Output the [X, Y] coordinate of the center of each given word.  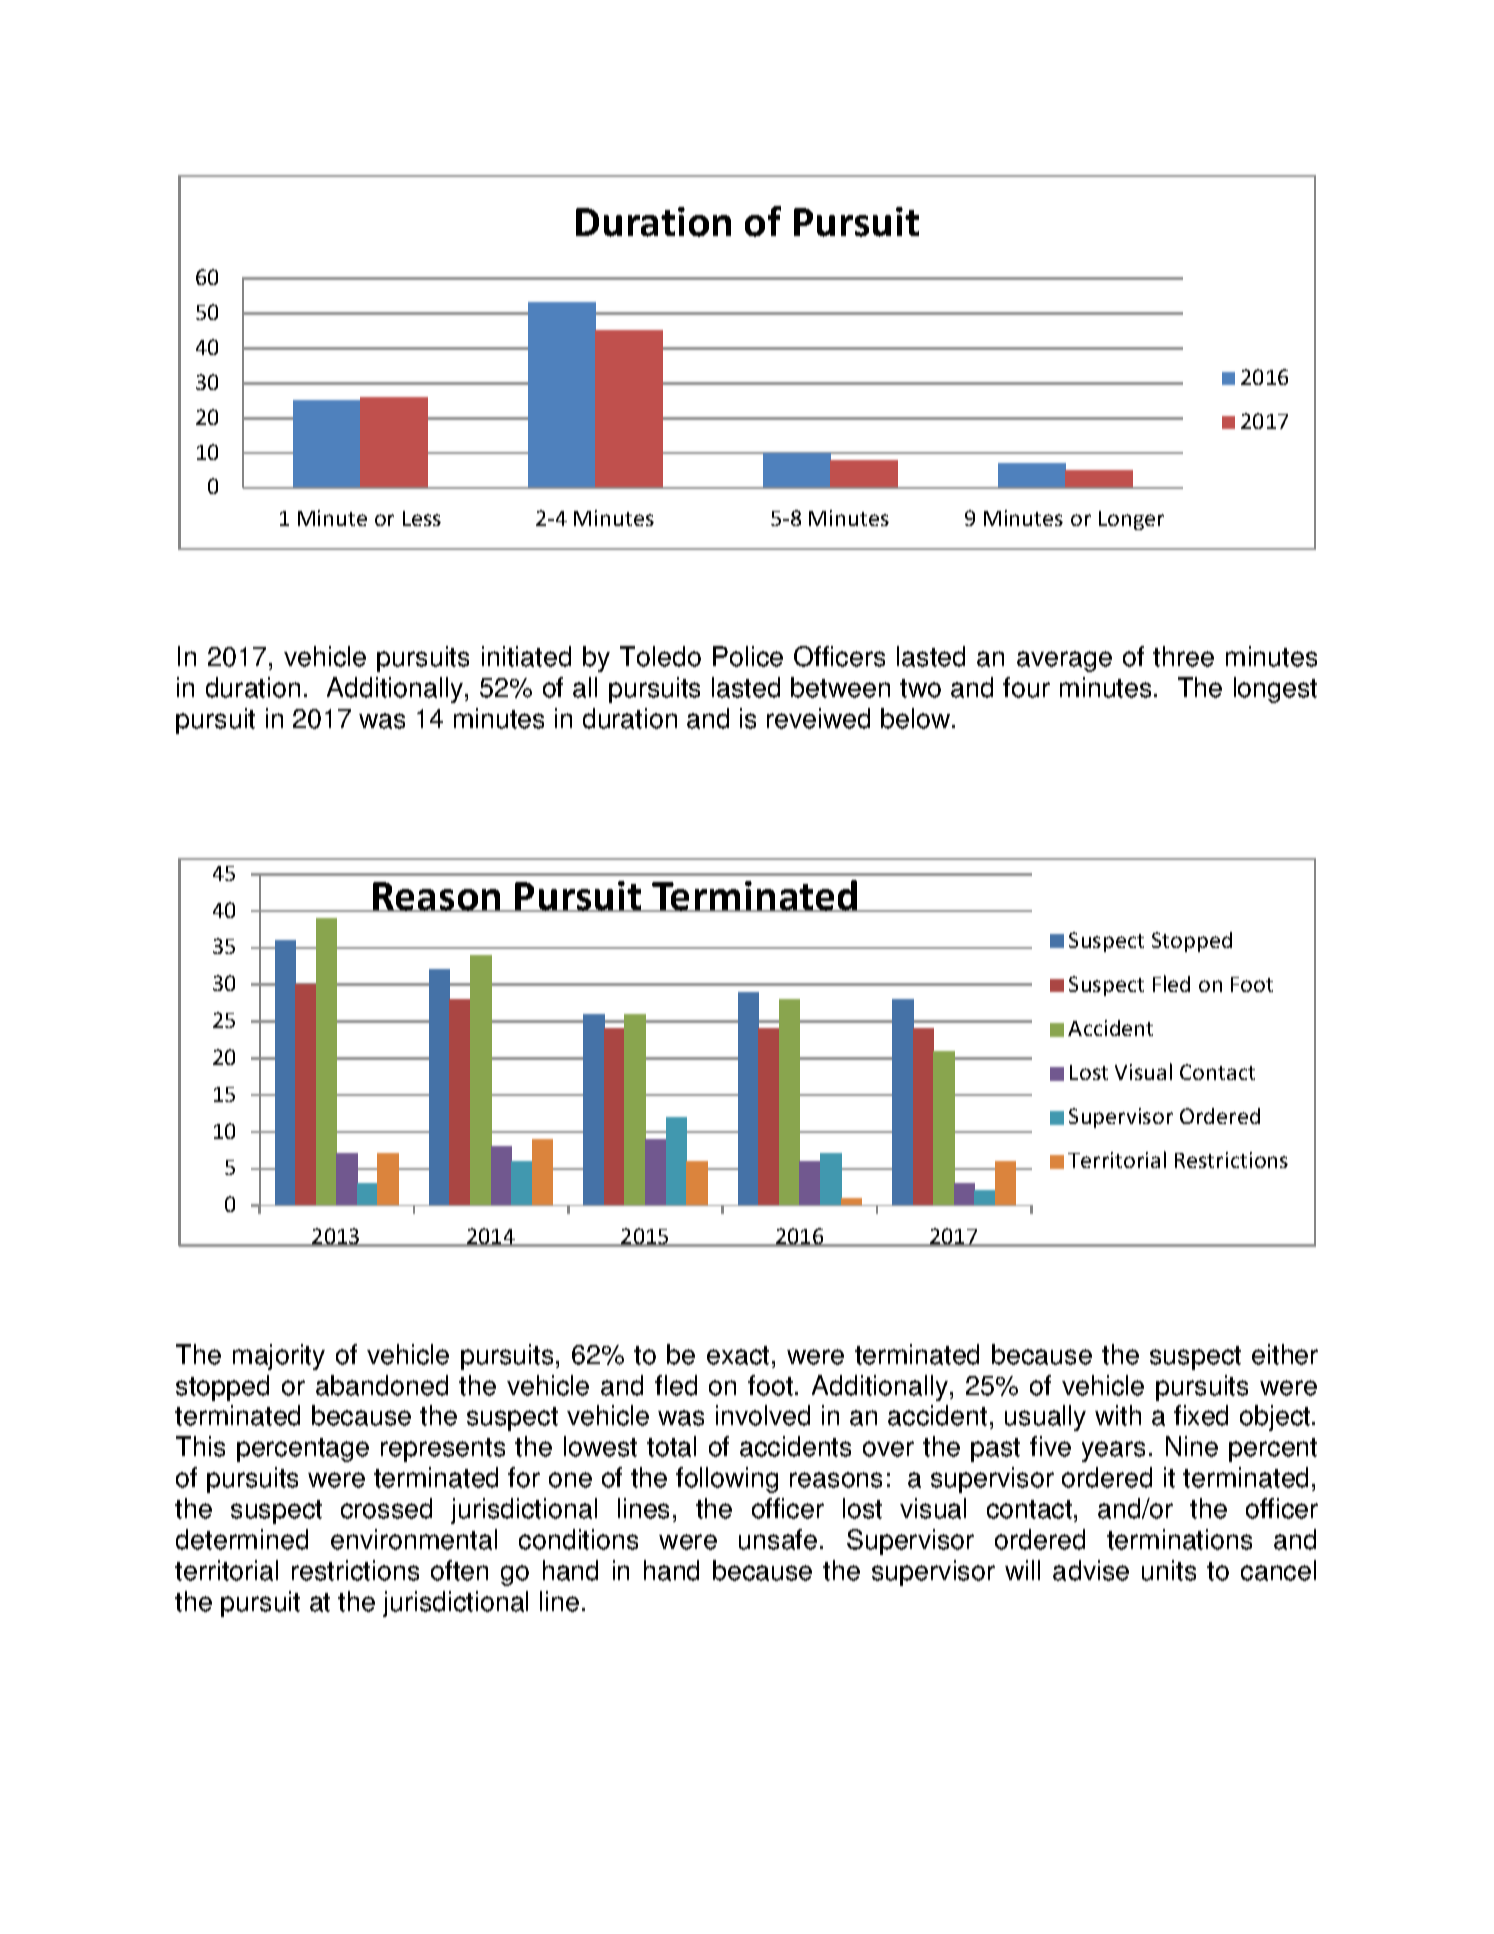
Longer [1131, 520]
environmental [414, 1539]
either [1285, 1354]
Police [748, 656]
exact [738, 1355]
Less [422, 518]
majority [279, 1357]
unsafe [778, 1539]
